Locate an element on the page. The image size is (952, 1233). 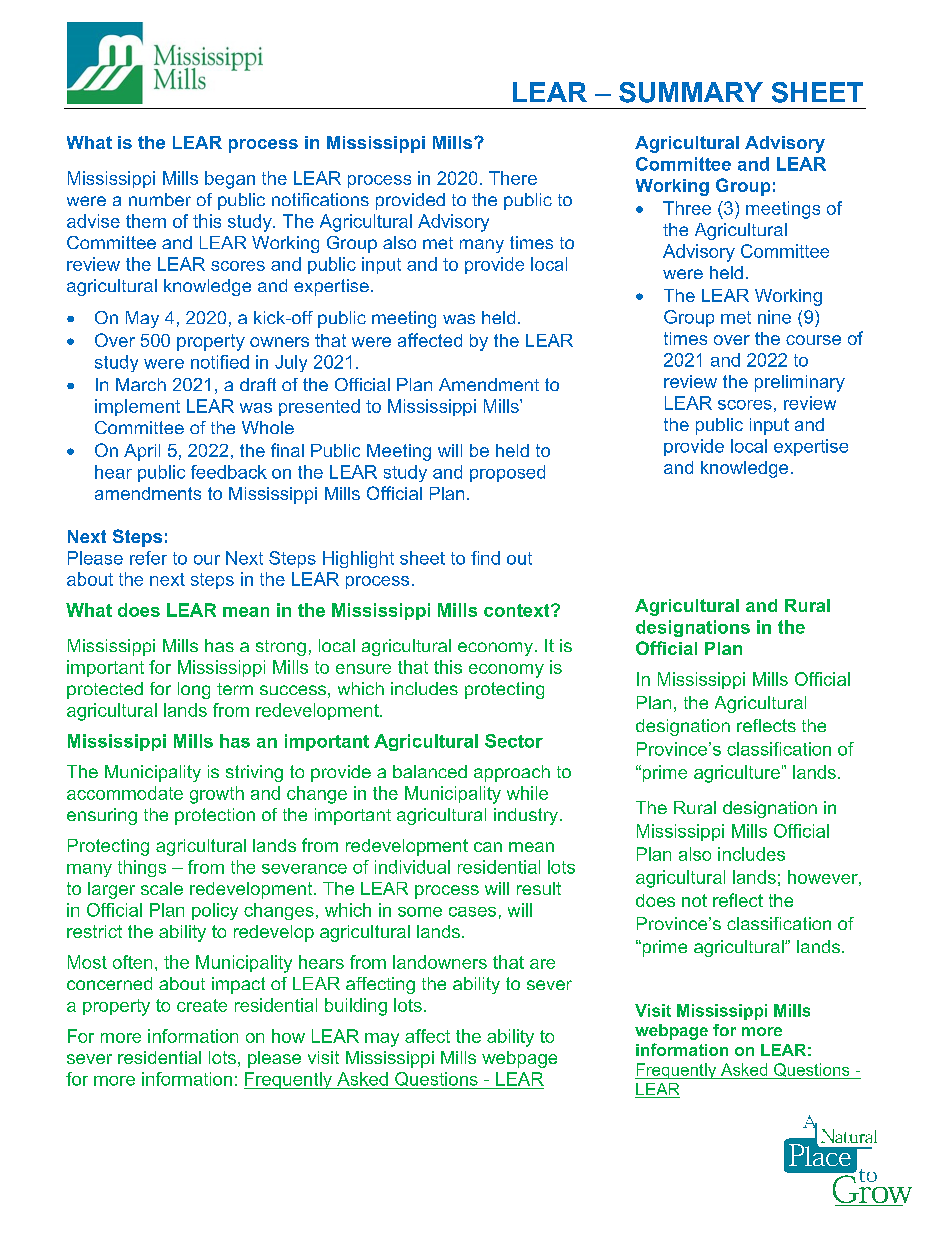
are is located at coordinates (542, 964).
